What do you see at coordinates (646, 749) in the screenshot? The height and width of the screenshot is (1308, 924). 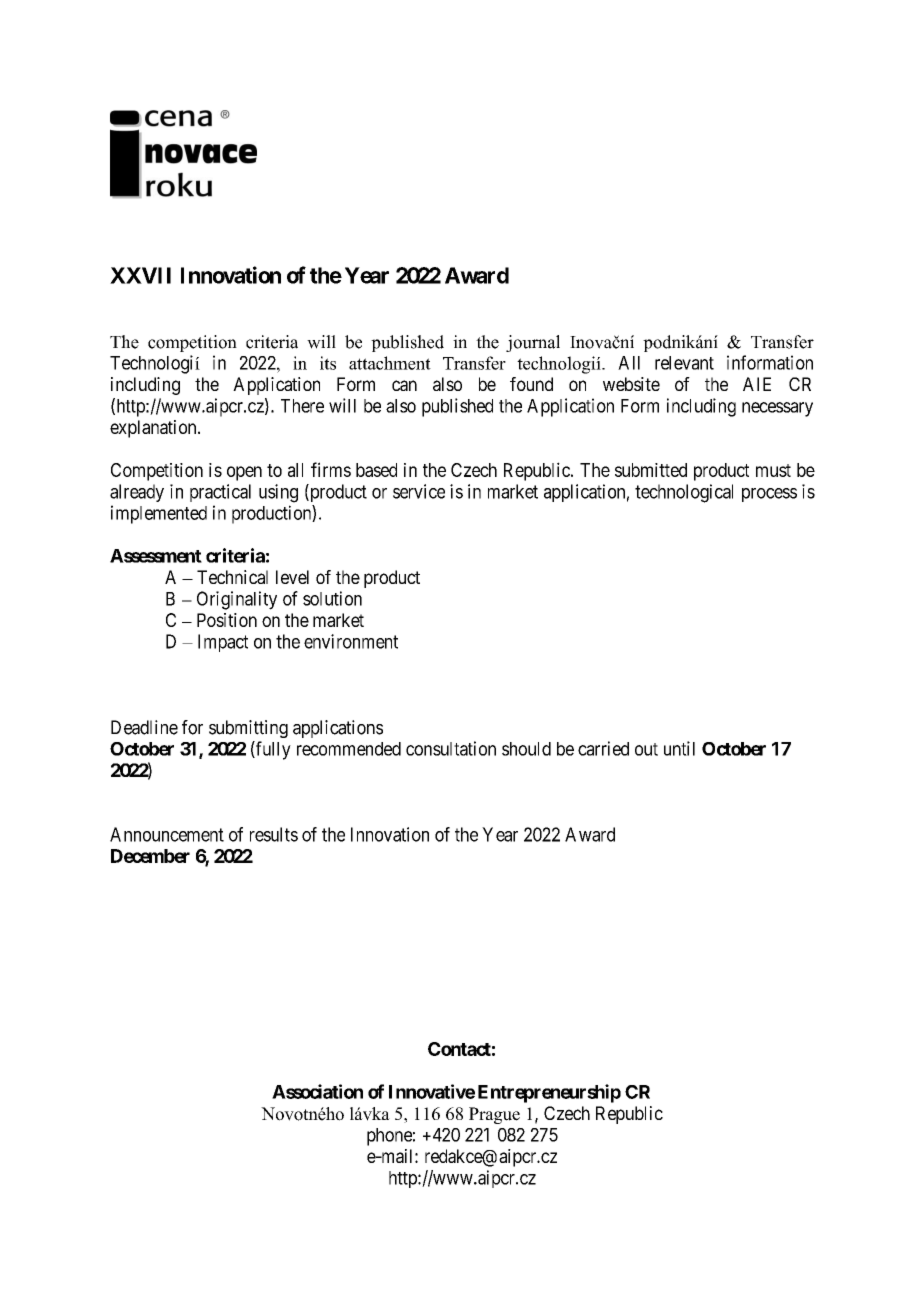 I see `out` at bounding box center [646, 749].
